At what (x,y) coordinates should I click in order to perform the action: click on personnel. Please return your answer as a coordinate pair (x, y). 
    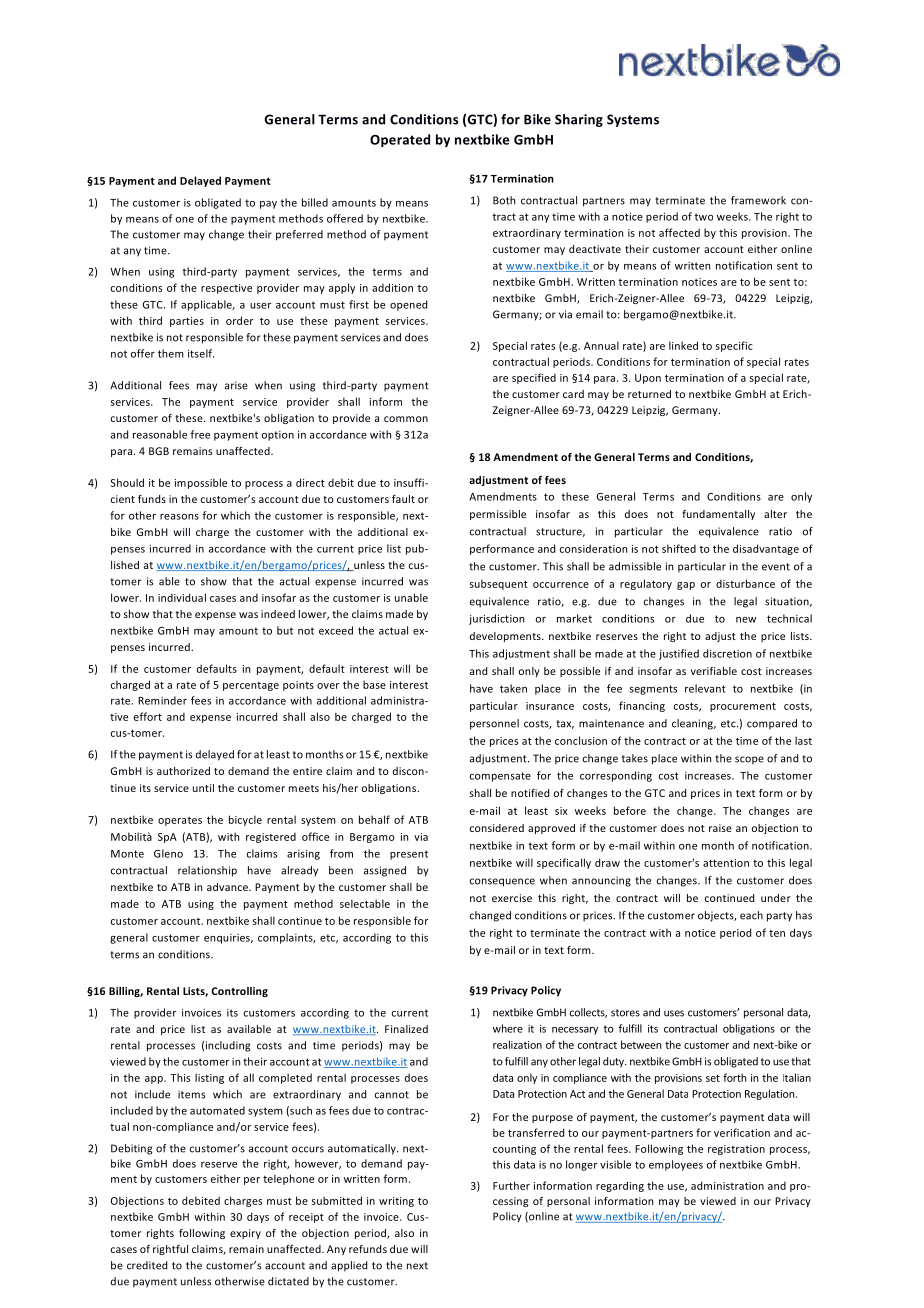
    Looking at the image, I should click on (494, 724).
